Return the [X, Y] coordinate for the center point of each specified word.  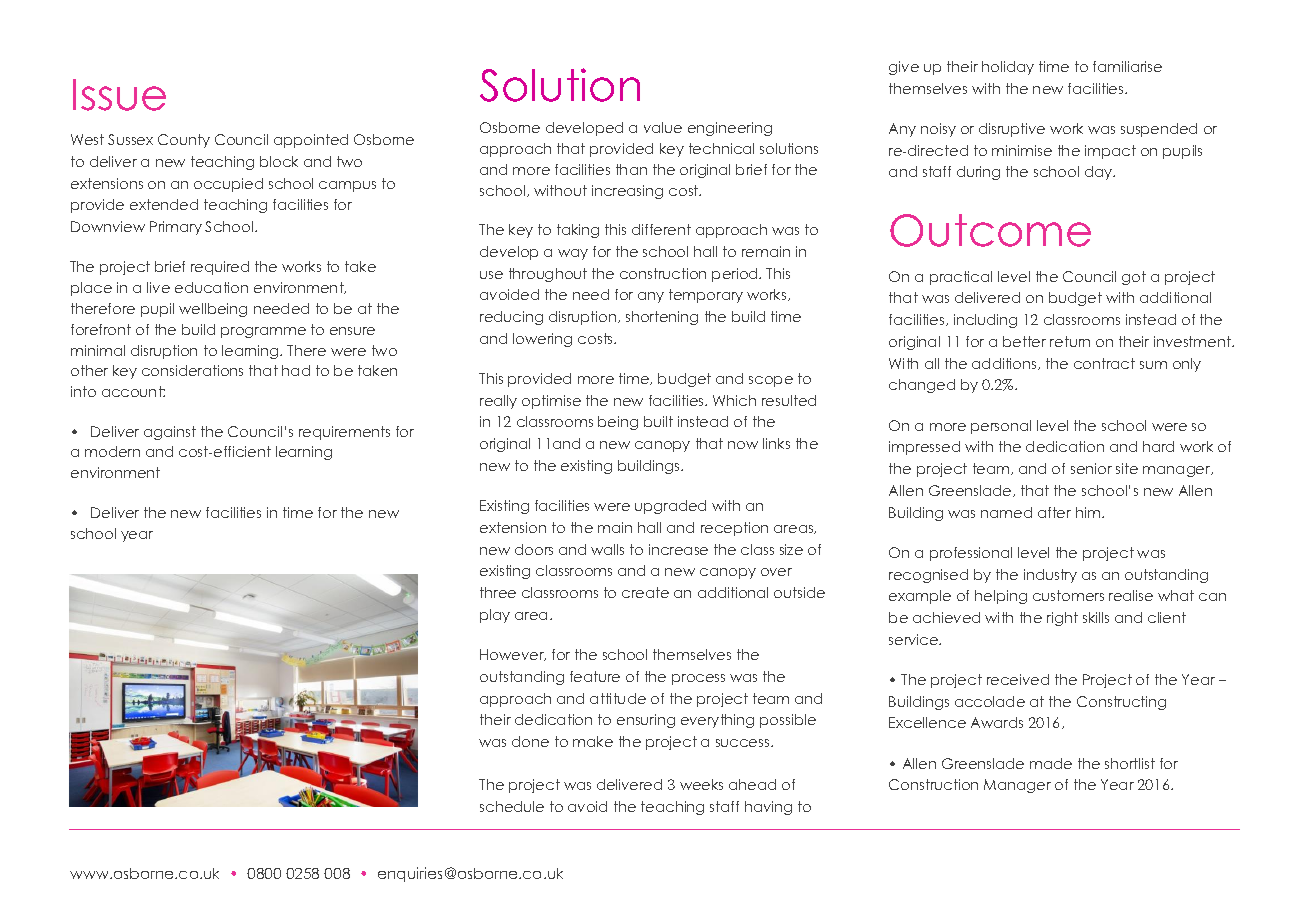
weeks [701, 784]
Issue [119, 95]
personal [1001, 427]
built [658, 421]
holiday [1008, 68]
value [663, 127]
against [170, 433]
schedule [512, 806]
